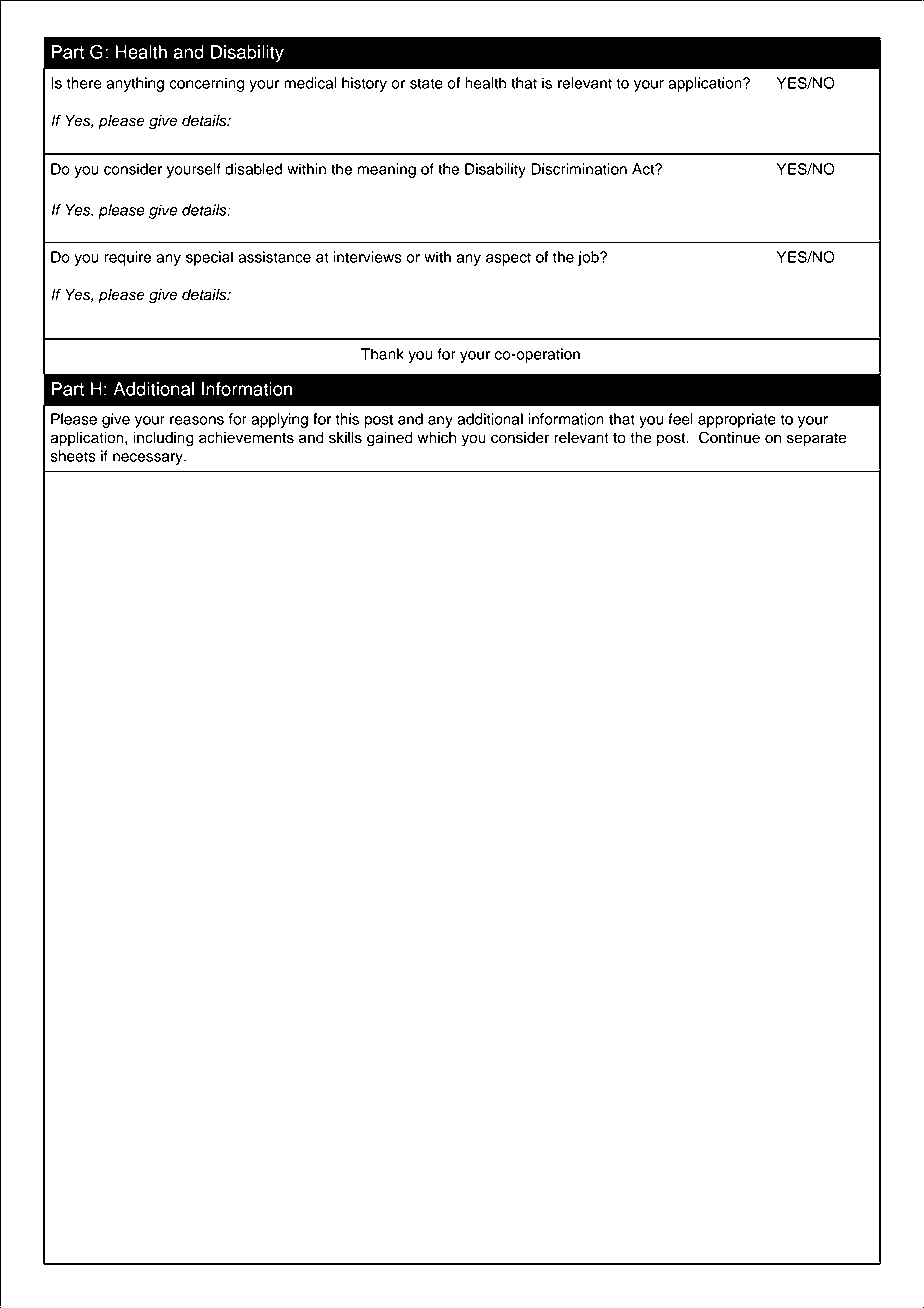 The height and width of the screenshot is (1308, 924). Describe the element at coordinates (135, 84) in the screenshot. I see `anything` at that location.
